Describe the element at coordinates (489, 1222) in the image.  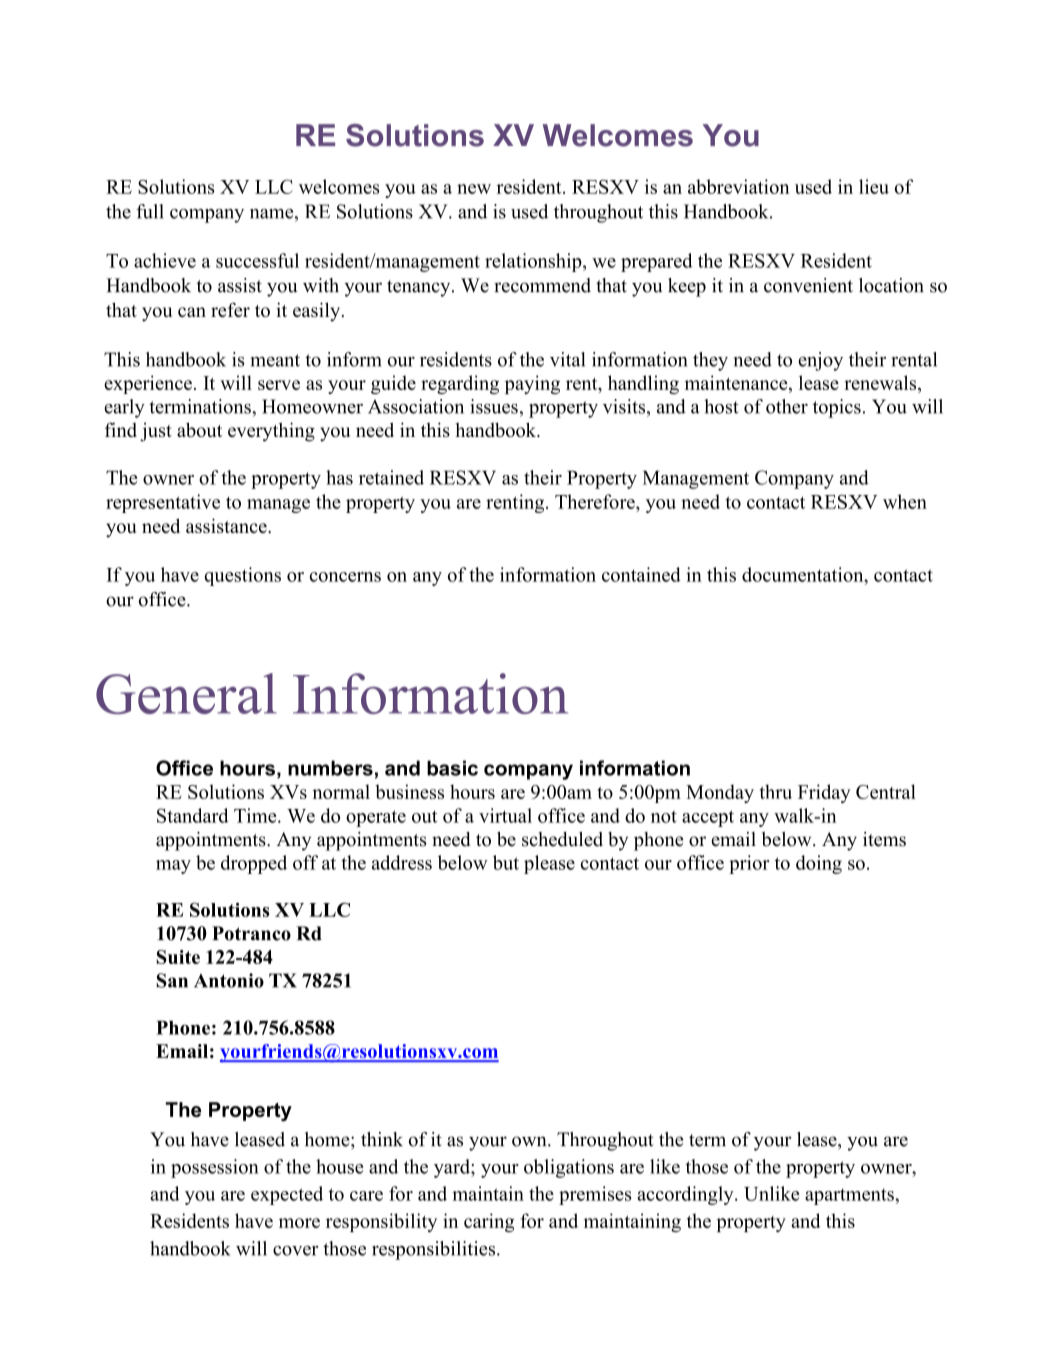
I see `caring` at that location.
